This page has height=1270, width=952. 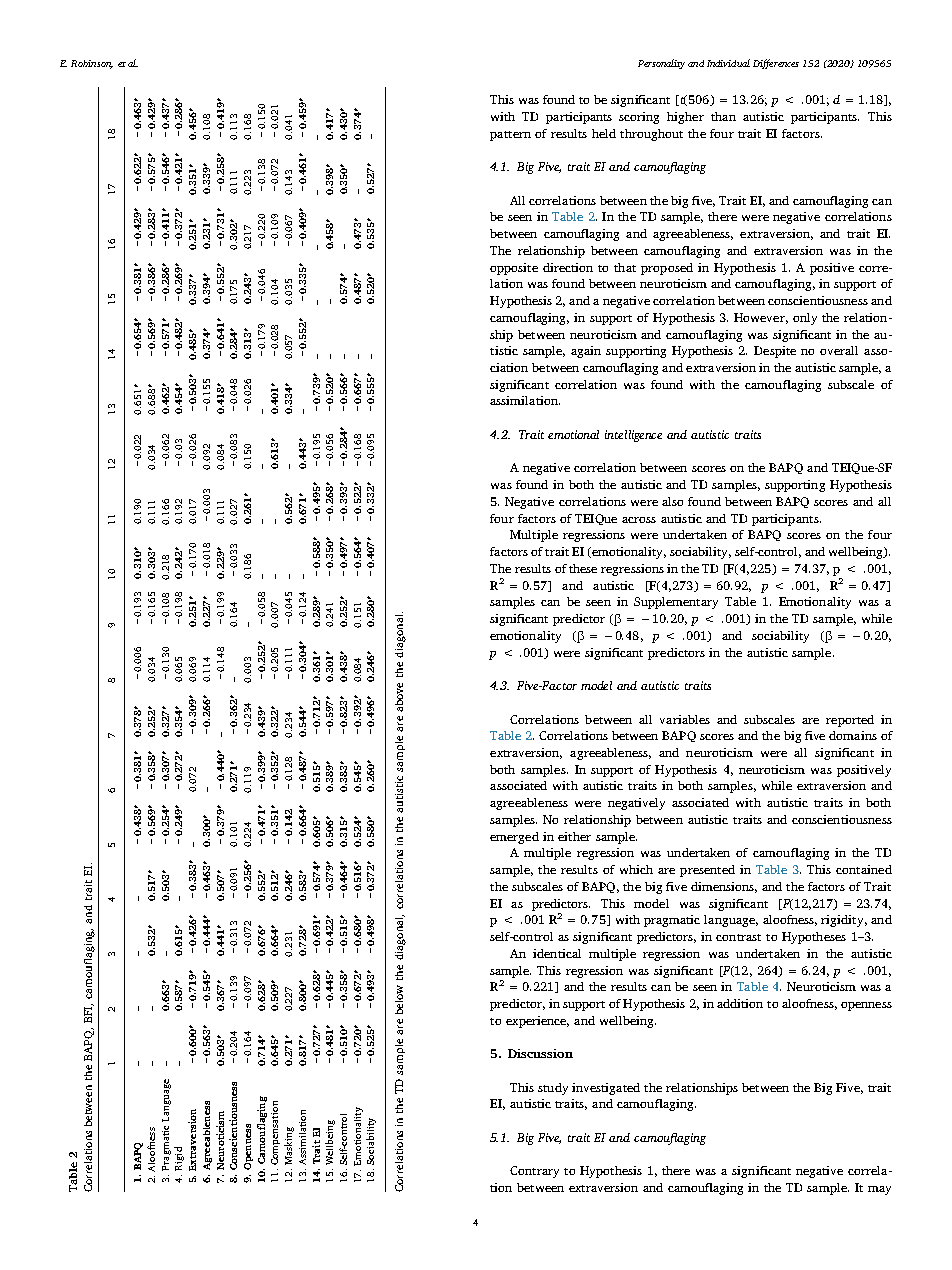 What do you see at coordinates (672, 501) in the page?
I see `also` at bounding box center [672, 501].
